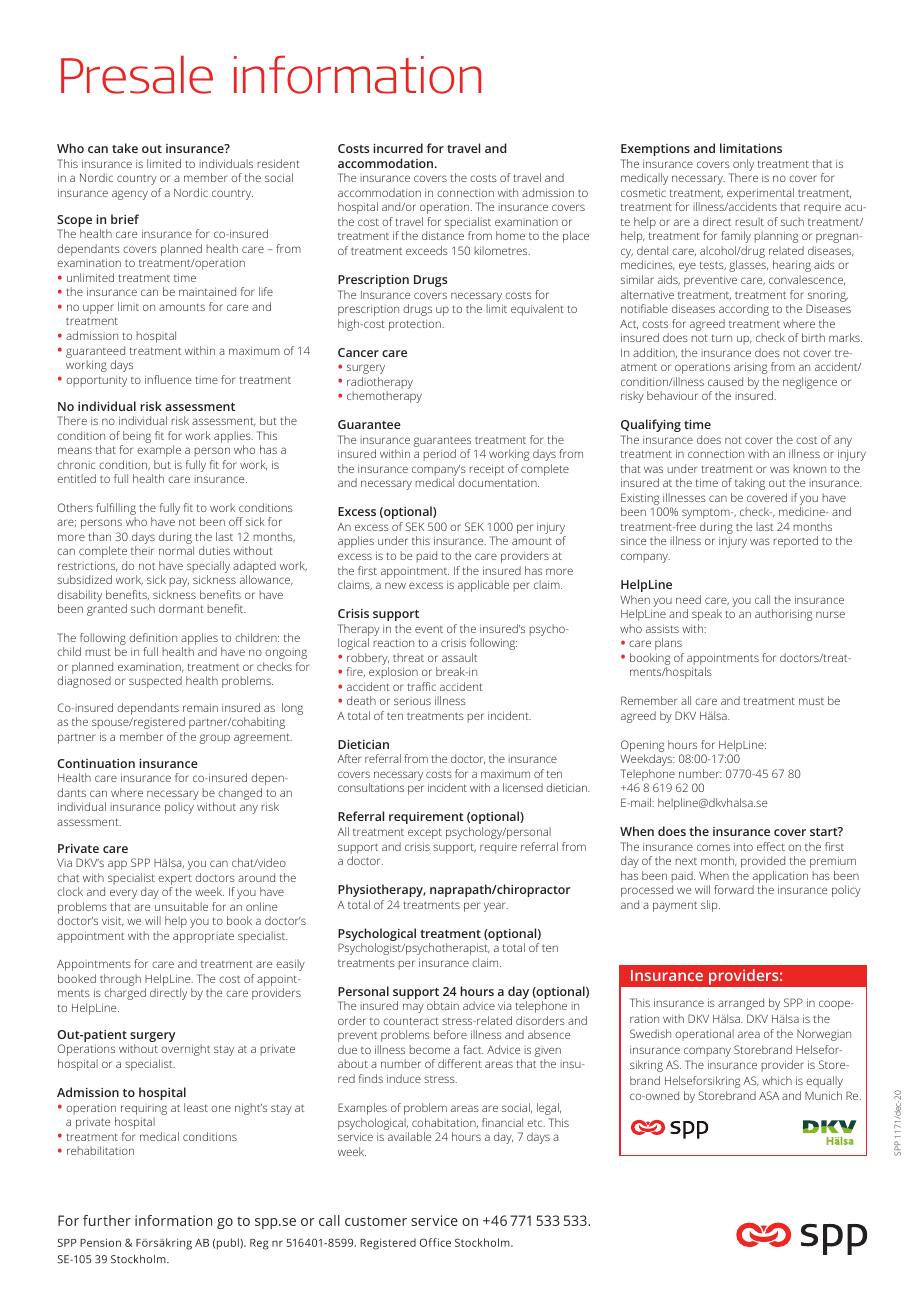 The image size is (924, 1308). What do you see at coordinates (763, 862) in the page?
I see `provided` at bounding box center [763, 862].
